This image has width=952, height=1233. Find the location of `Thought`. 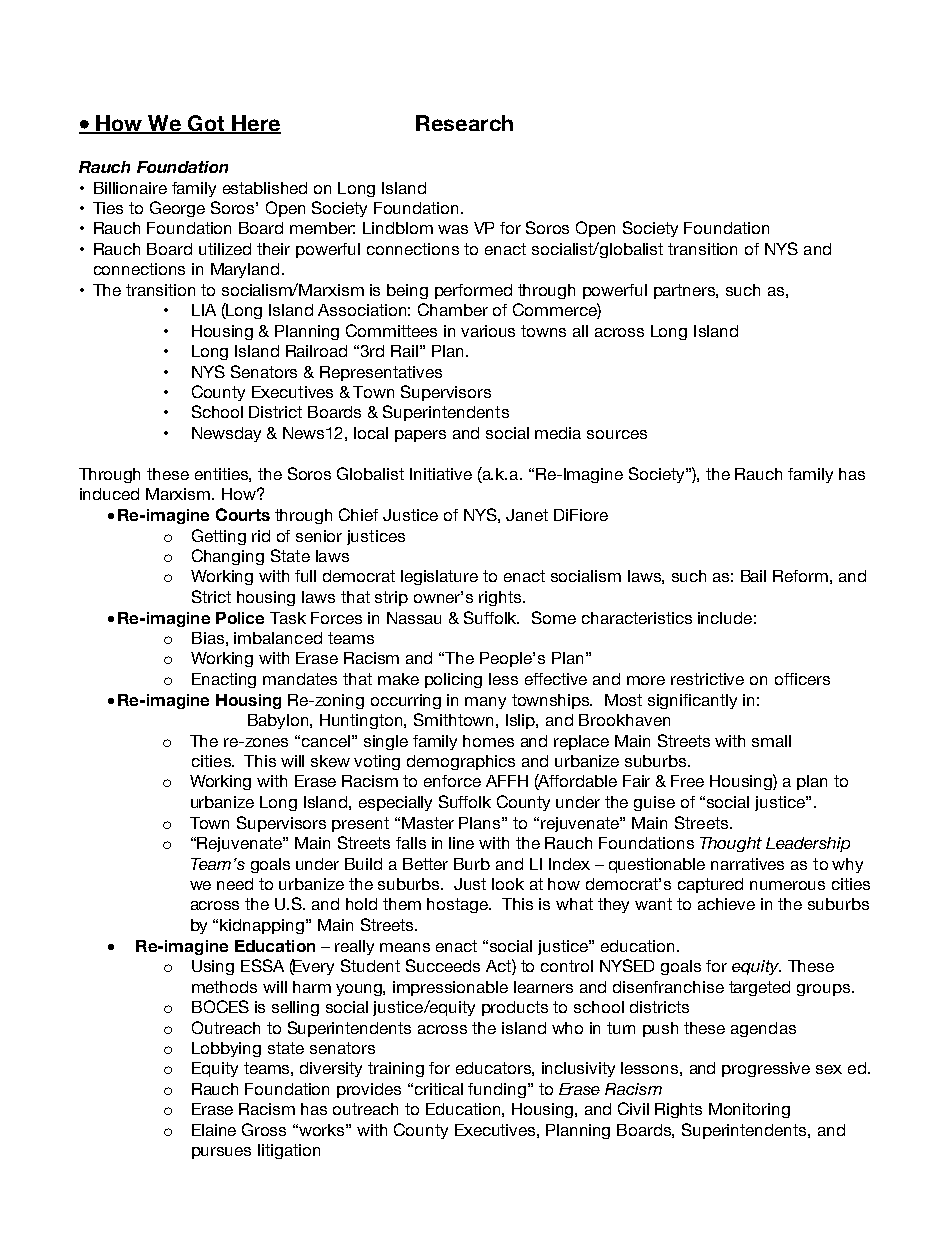

Thought is located at coordinates (731, 844).
